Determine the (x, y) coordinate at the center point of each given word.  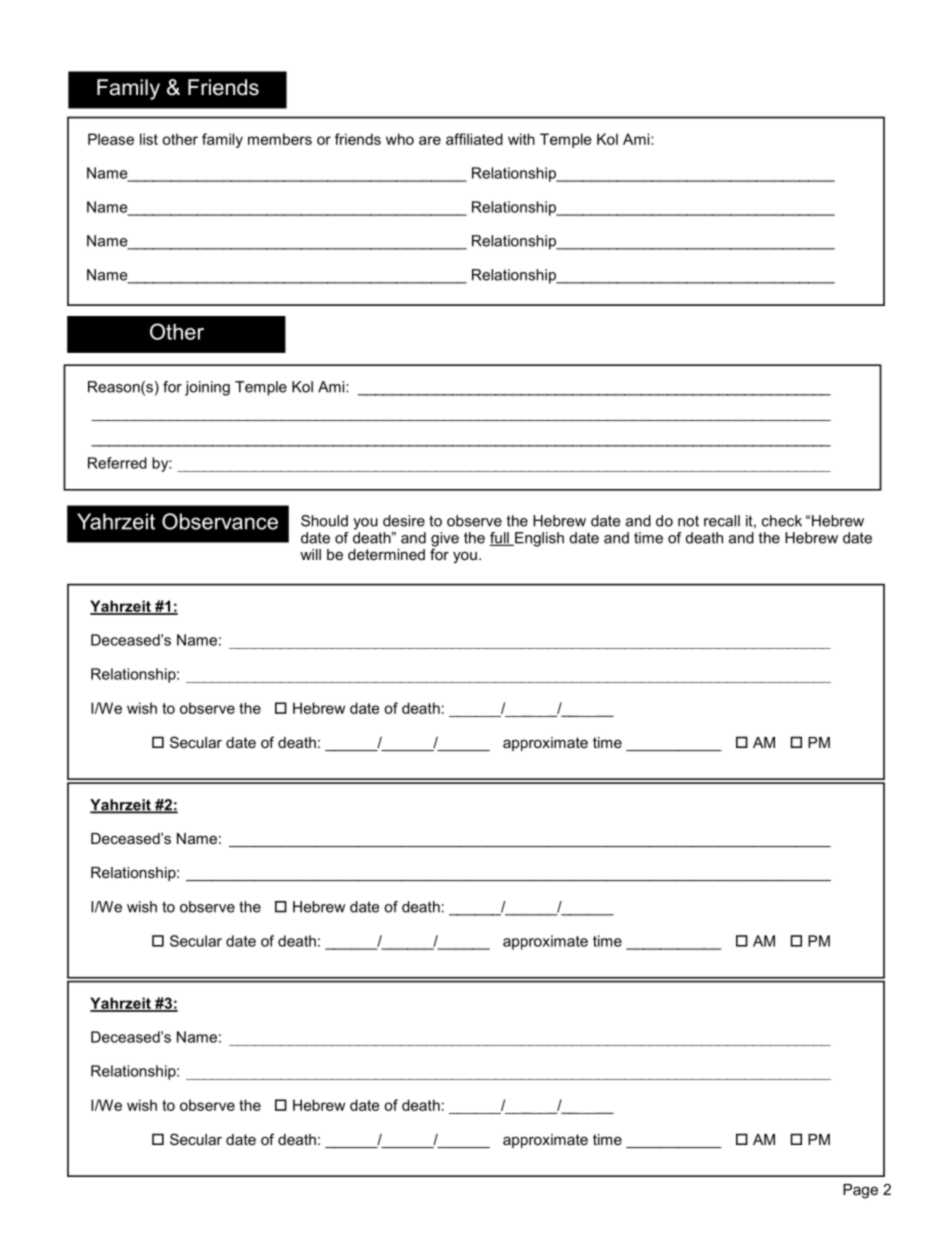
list (149, 139)
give (445, 540)
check (782, 521)
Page (860, 1191)
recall (722, 521)
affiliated (474, 139)
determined (386, 554)
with (521, 139)
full (500, 539)
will (310, 554)
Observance (220, 521)
